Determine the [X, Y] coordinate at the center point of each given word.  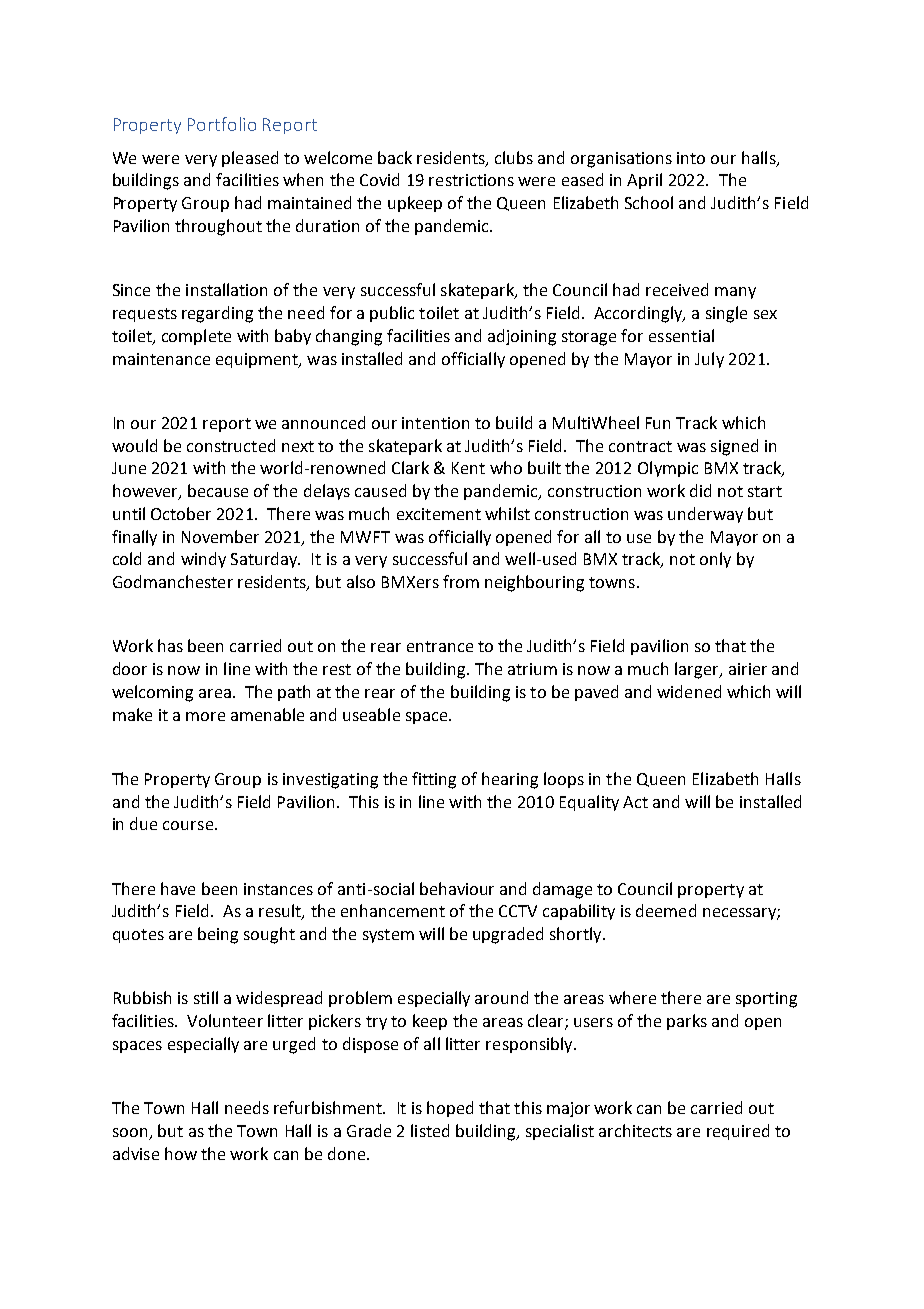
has [170, 645]
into [691, 158]
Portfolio [222, 124]
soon [131, 1134]
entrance [440, 646]
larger [698, 670]
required [738, 1132]
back [395, 157]
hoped [450, 1109]
